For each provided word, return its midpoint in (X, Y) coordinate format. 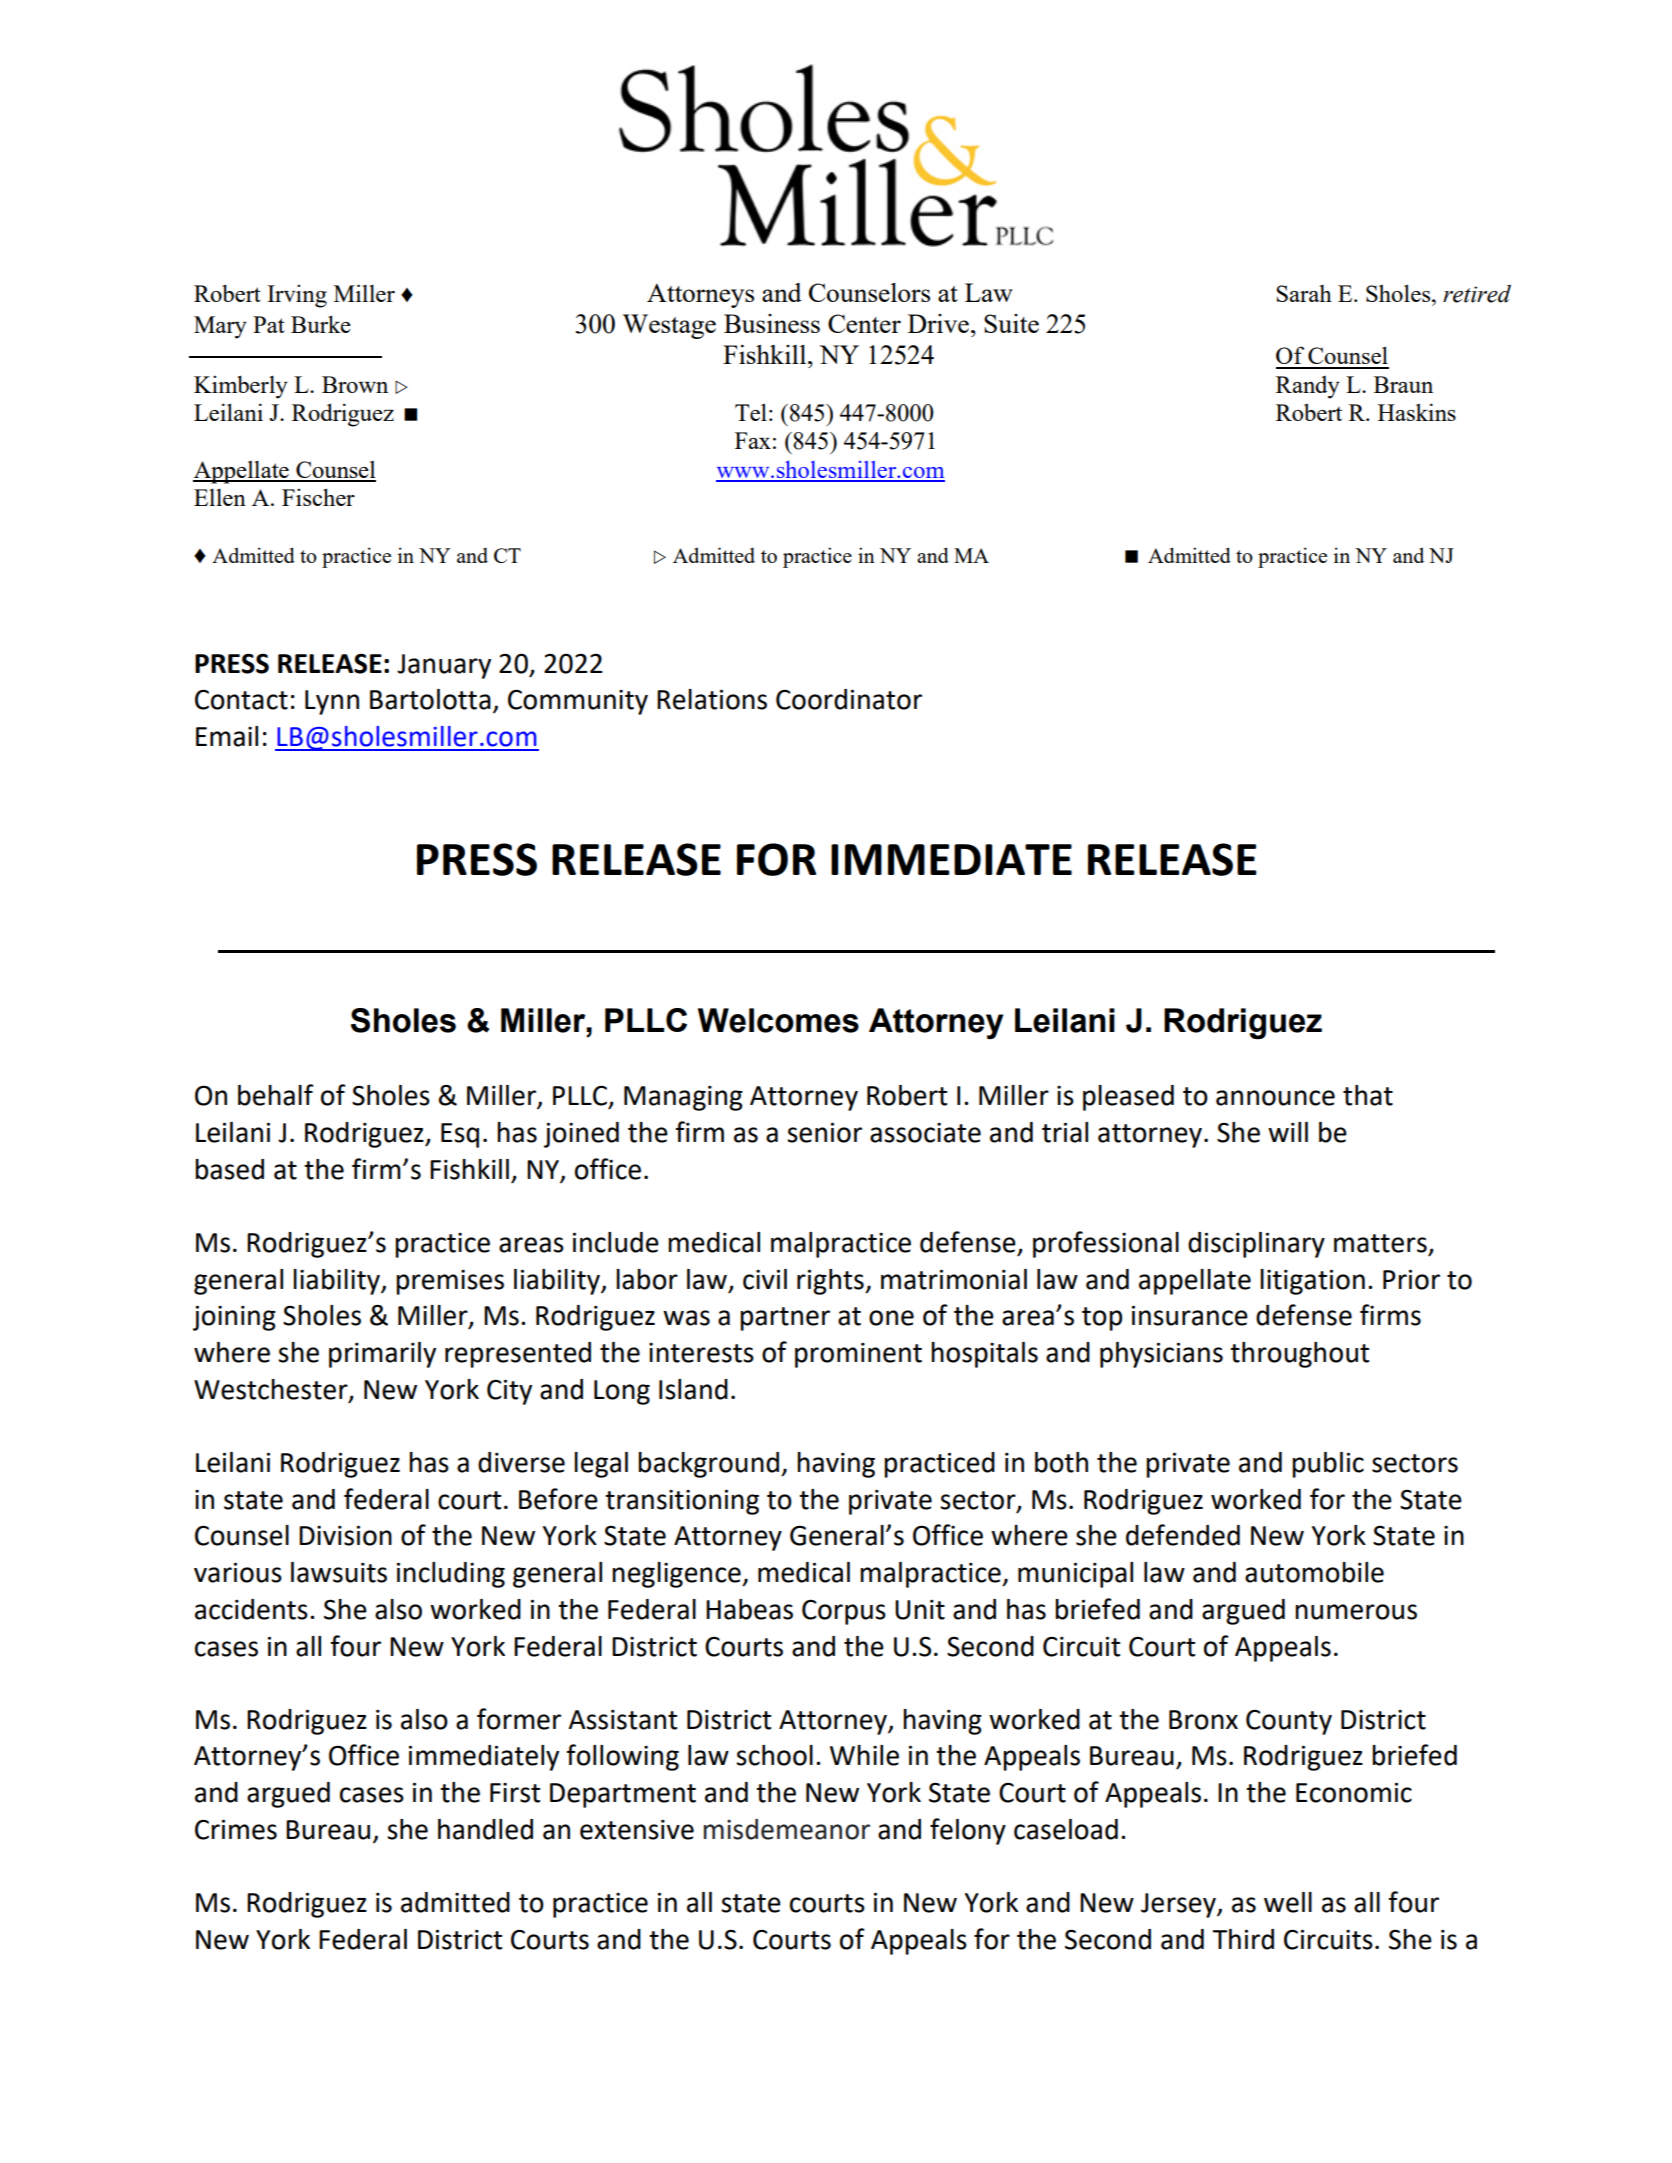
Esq (460, 1135)
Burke (321, 324)
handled (485, 1829)
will (1288, 1132)
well (1288, 1902)
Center (864, 323)
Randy (1308, 387)
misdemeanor (787, 1829)
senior (824, 1132)
